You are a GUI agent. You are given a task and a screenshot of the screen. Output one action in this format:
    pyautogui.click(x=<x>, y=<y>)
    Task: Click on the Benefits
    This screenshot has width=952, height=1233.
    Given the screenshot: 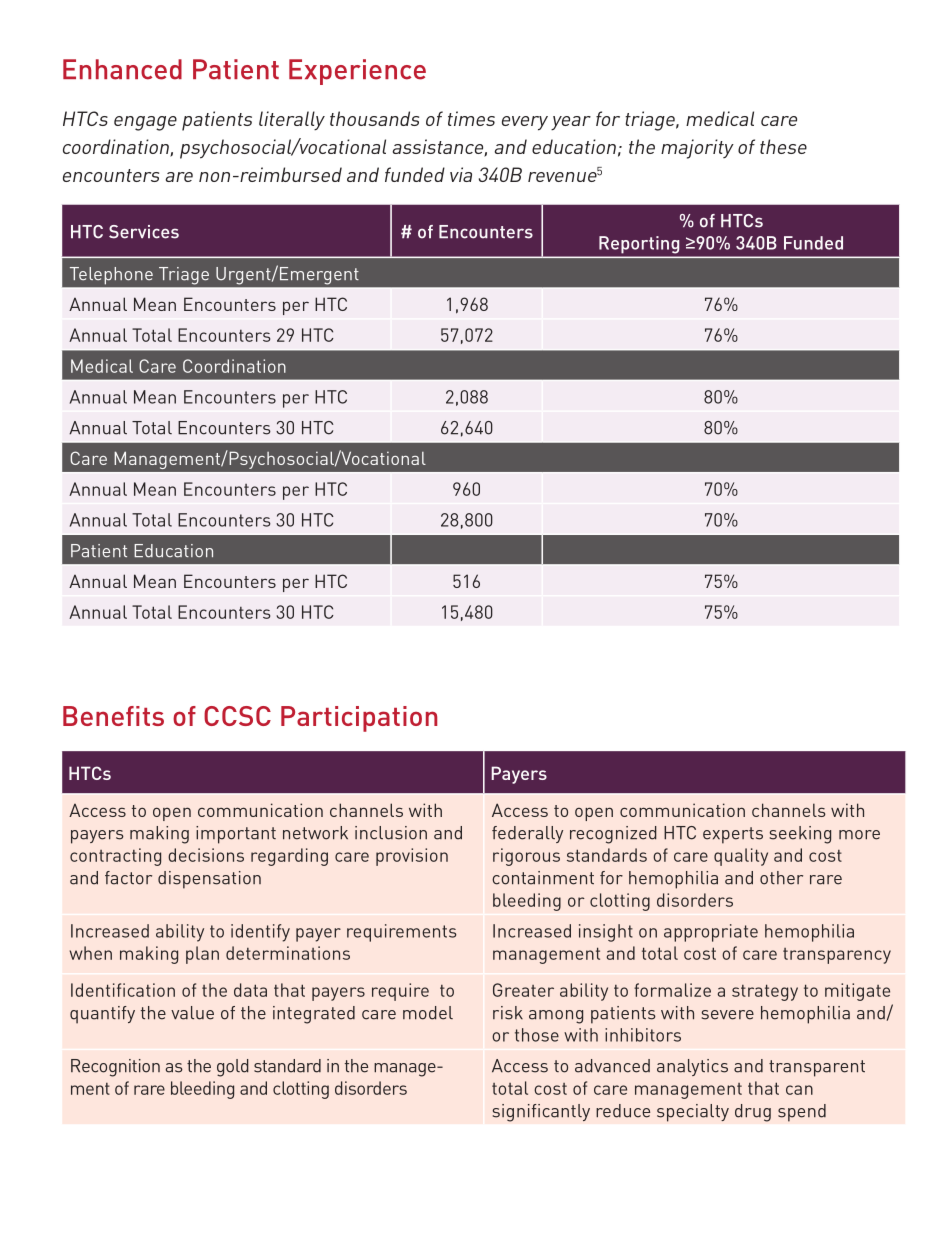 What is the action you would take?
    pyautogui.click(x=113, y=716)
